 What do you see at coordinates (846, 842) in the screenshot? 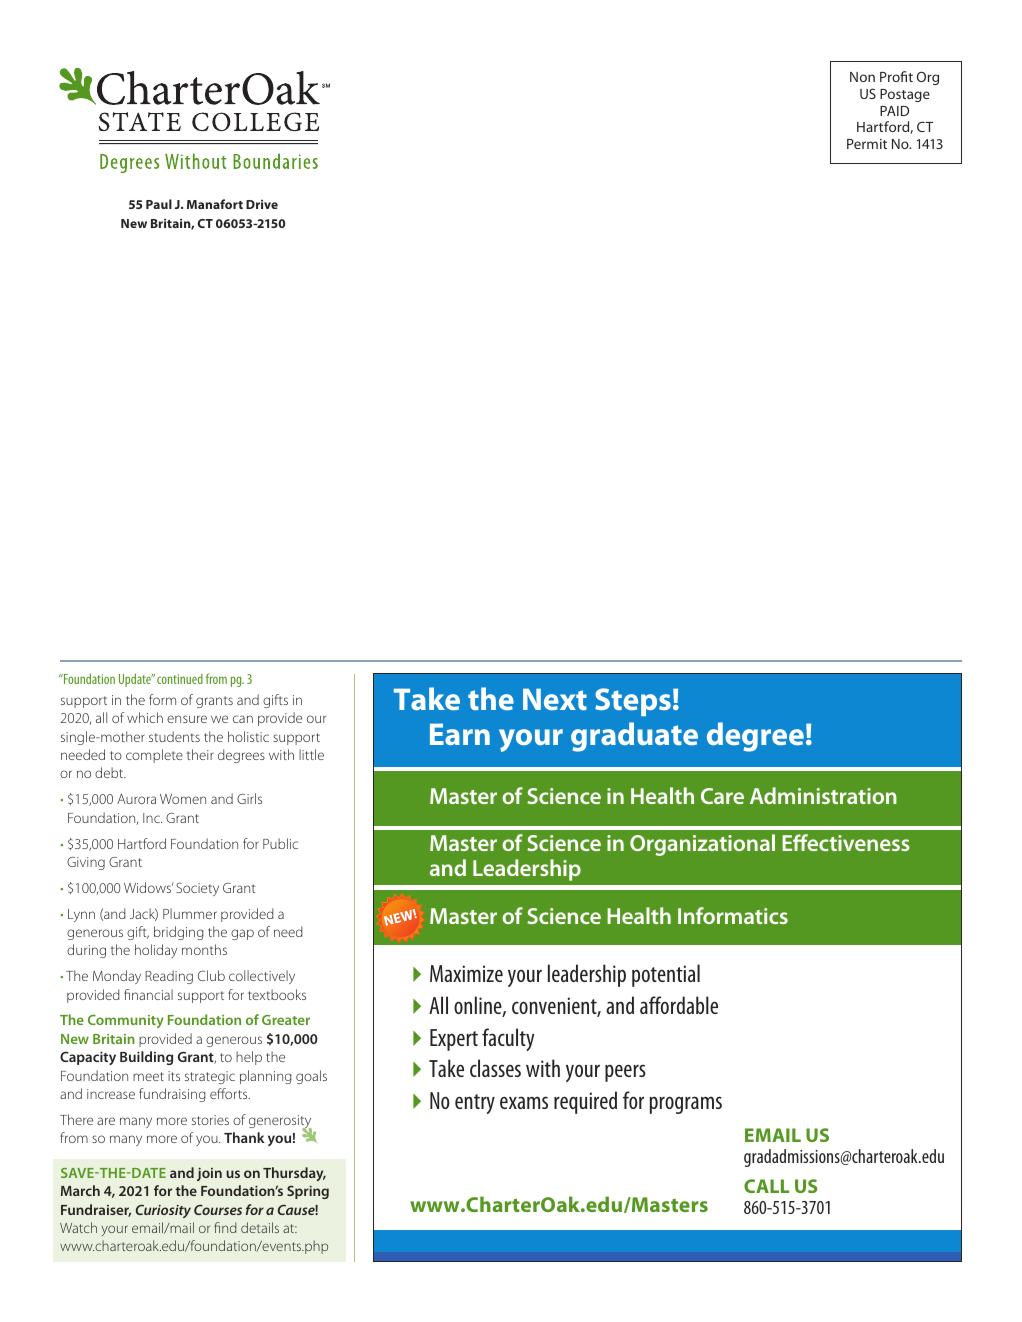
I see `Effectiveness` at bounding box center [846, 842].
